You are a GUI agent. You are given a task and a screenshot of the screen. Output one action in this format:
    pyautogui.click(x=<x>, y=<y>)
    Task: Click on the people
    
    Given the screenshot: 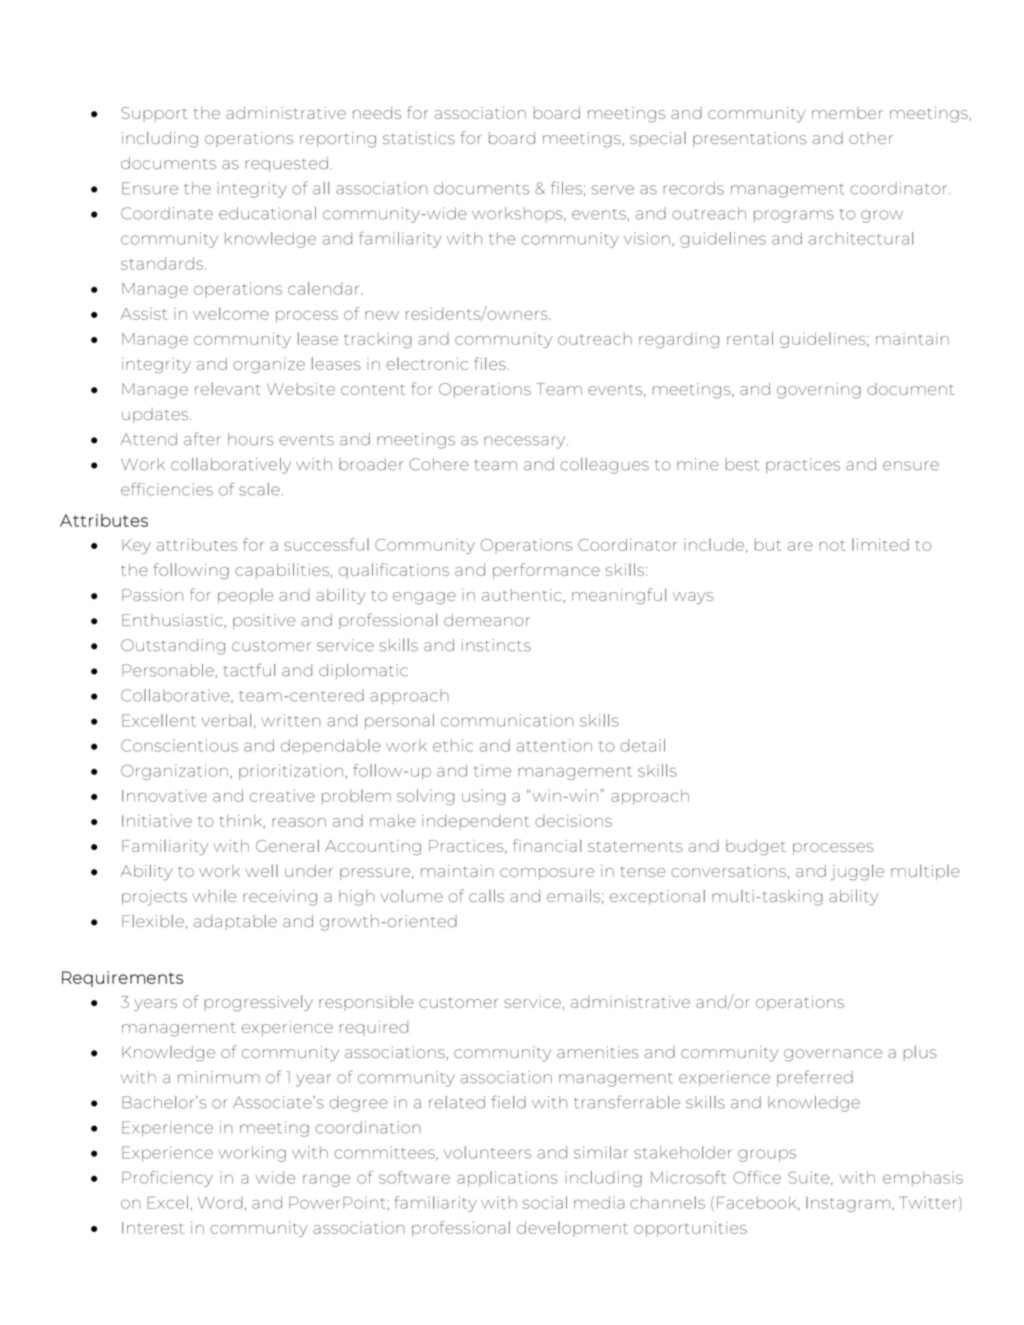 What is the action you would take?
    pyautogui.click(x=245, y=596)
